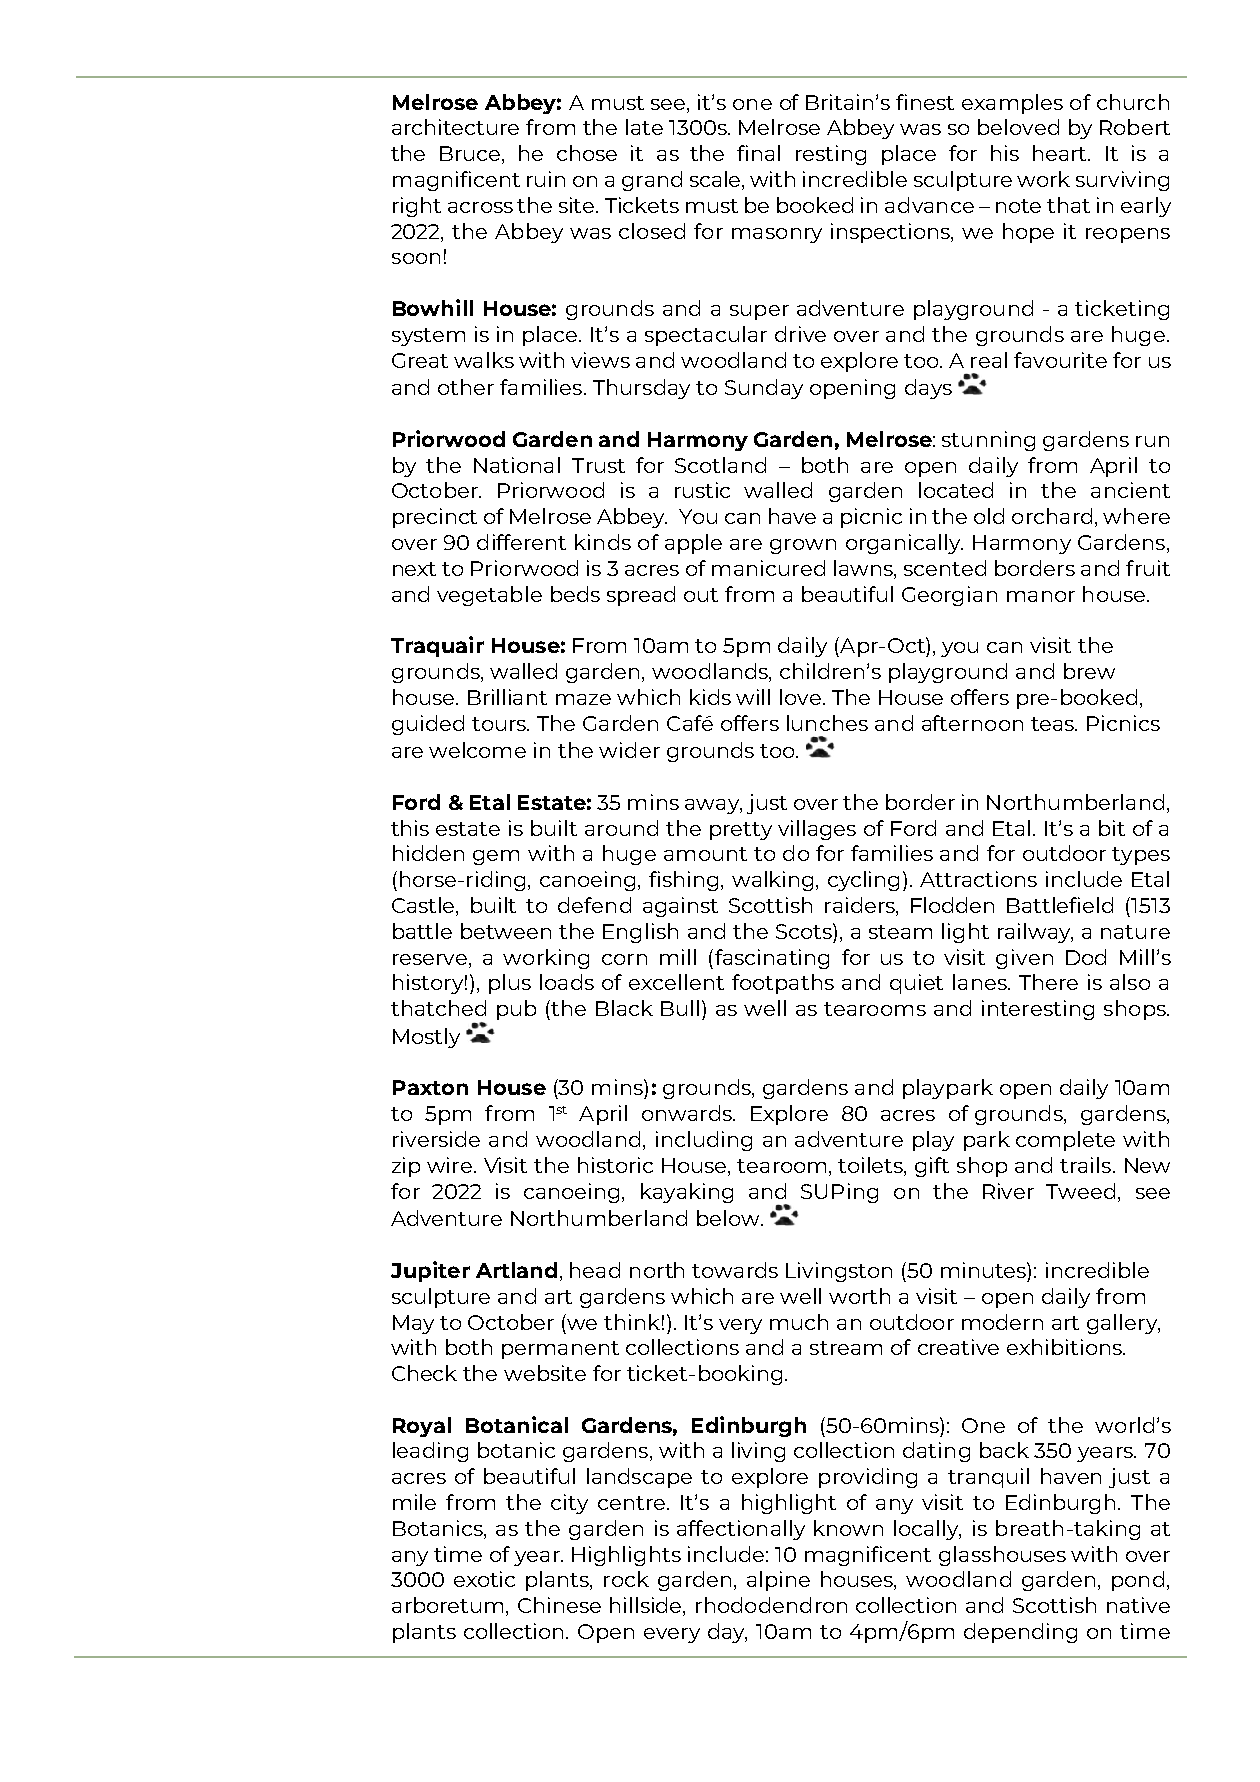 This screenshot has width=1260, height=1782. What do you see at coordinates (430, 1087) in the screenshot?
I see `Paxton` at bounding box center [430, 1087].
